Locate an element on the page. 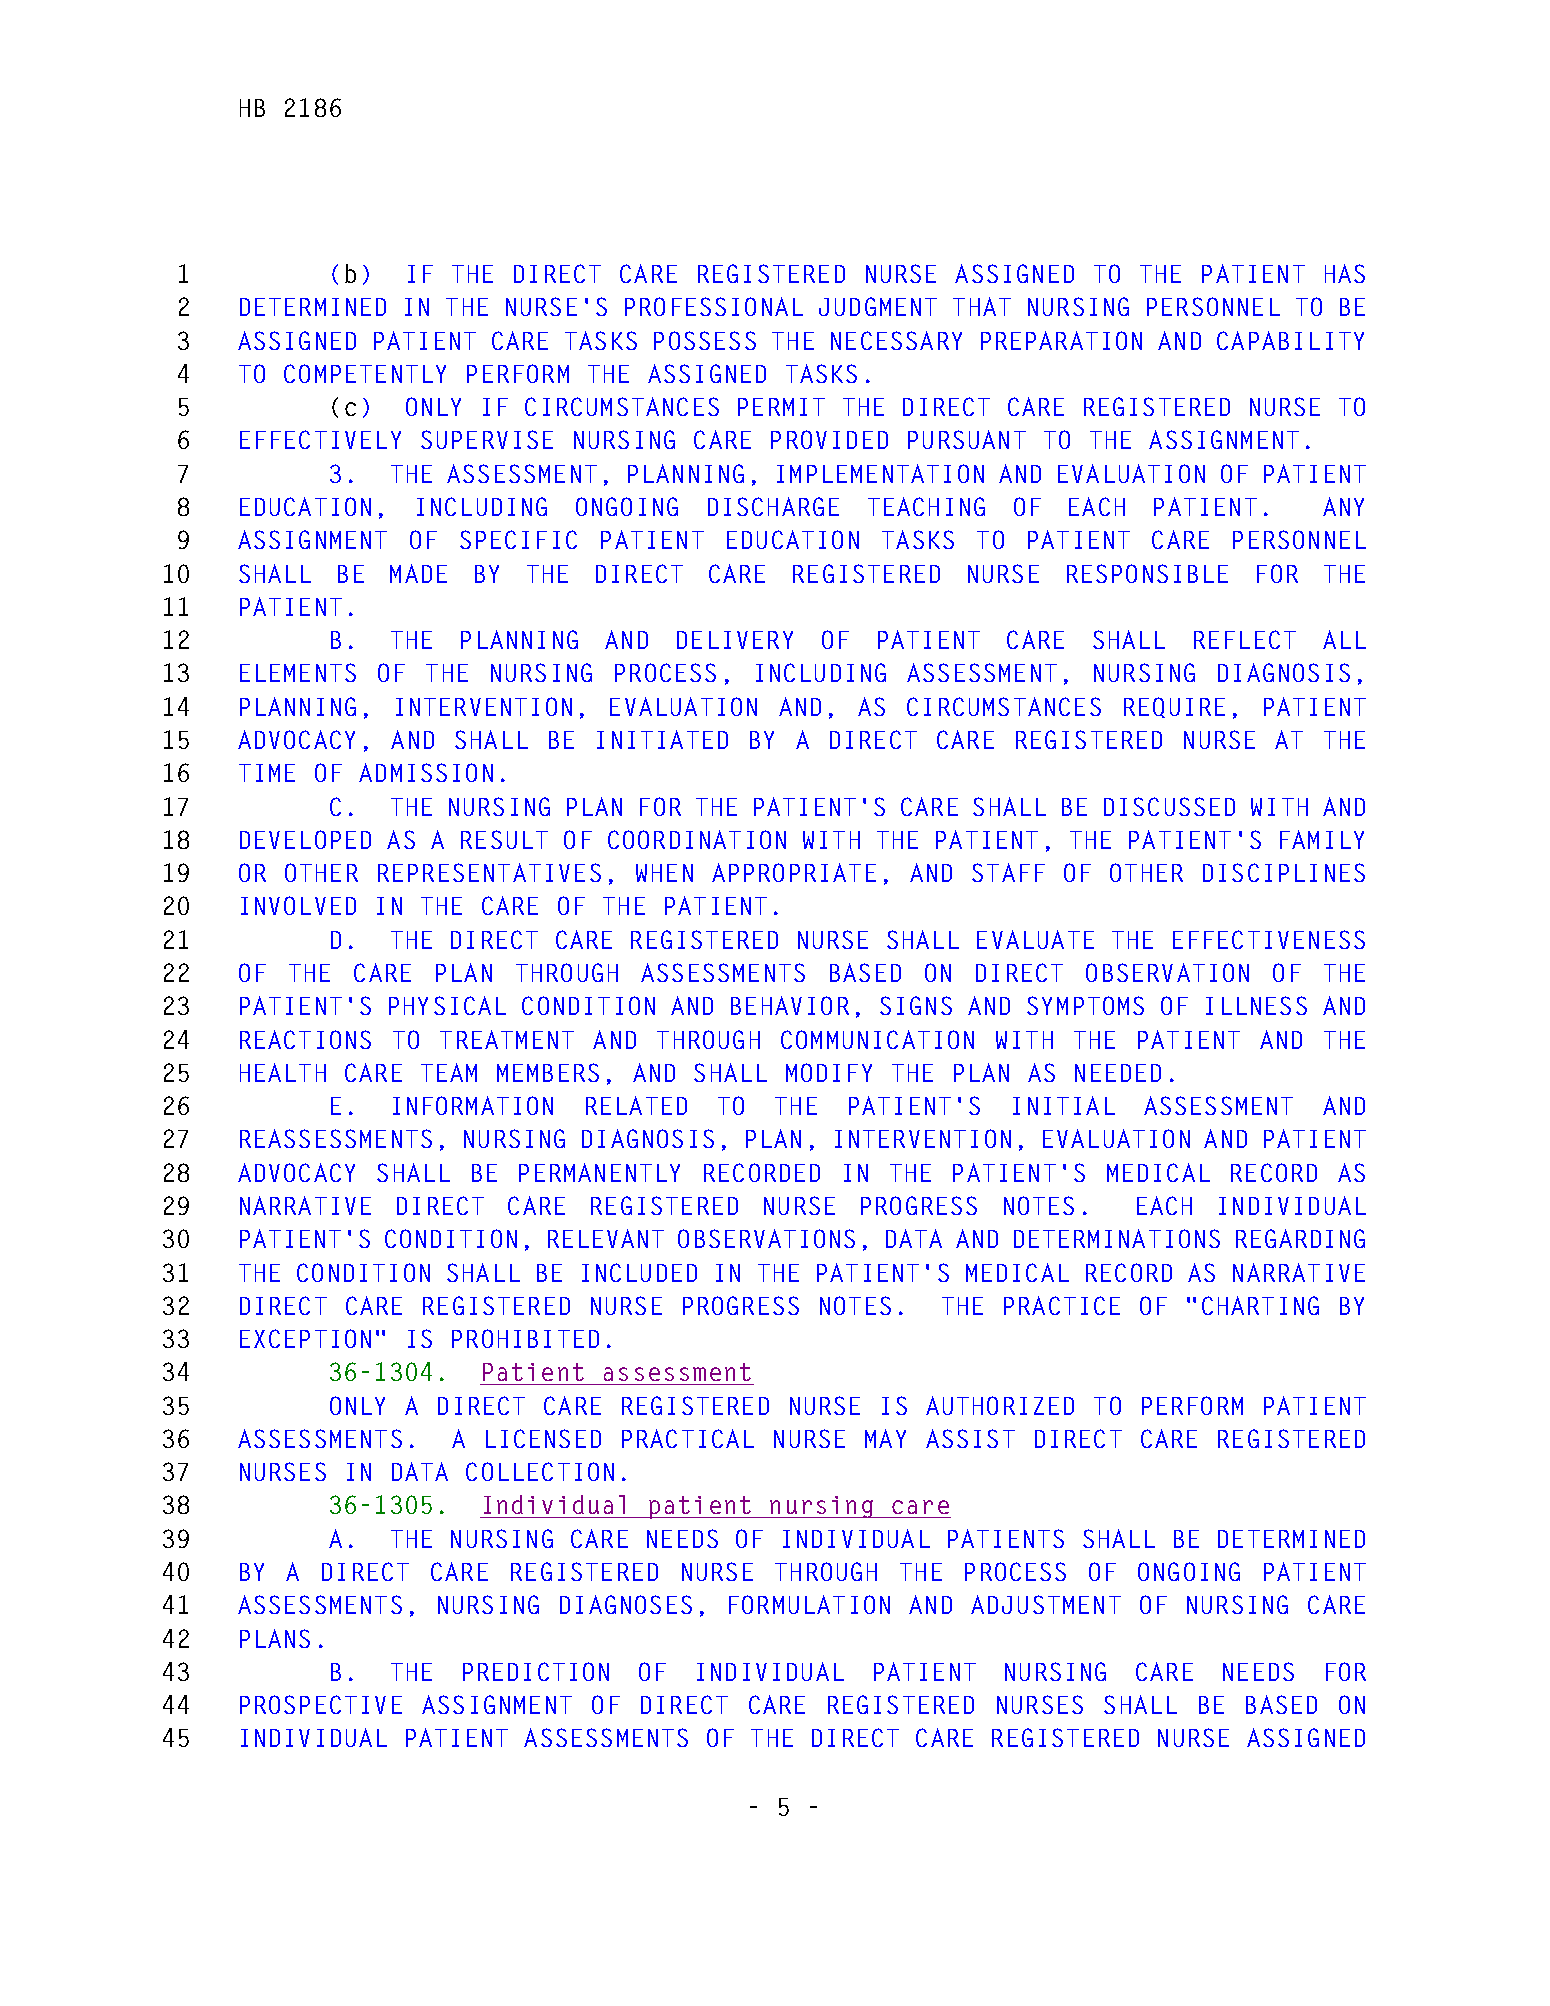 The width and height of the document is (1550, 2006). COMPETENTLY is located at coordinates (365, 373).
